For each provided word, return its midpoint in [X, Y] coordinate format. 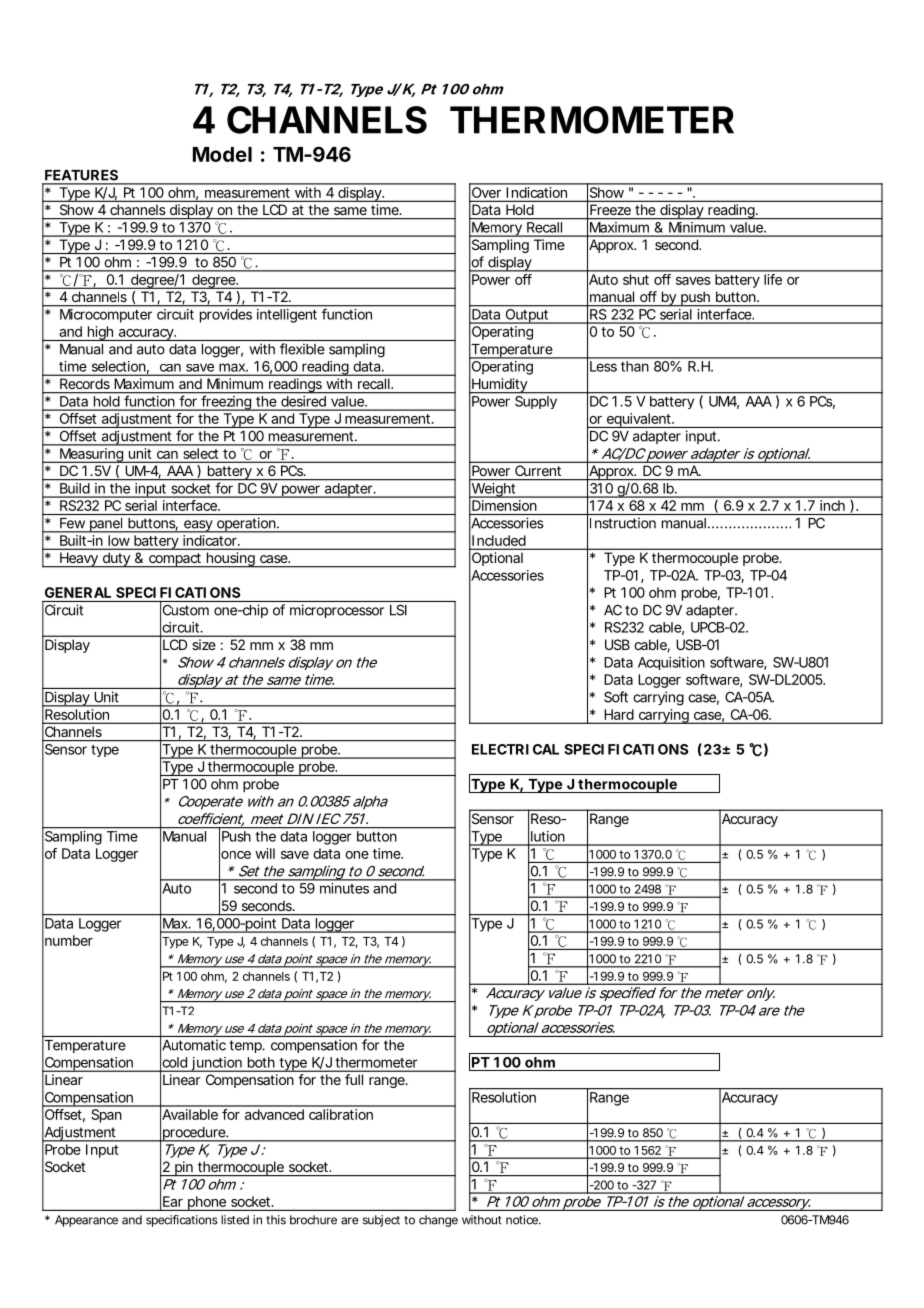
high [99, 333]
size [204, 644]
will [265, 853]
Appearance [86, 1221]
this [276, 1220]
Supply [536, 402]
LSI [398, 610]
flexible [302, 349]
